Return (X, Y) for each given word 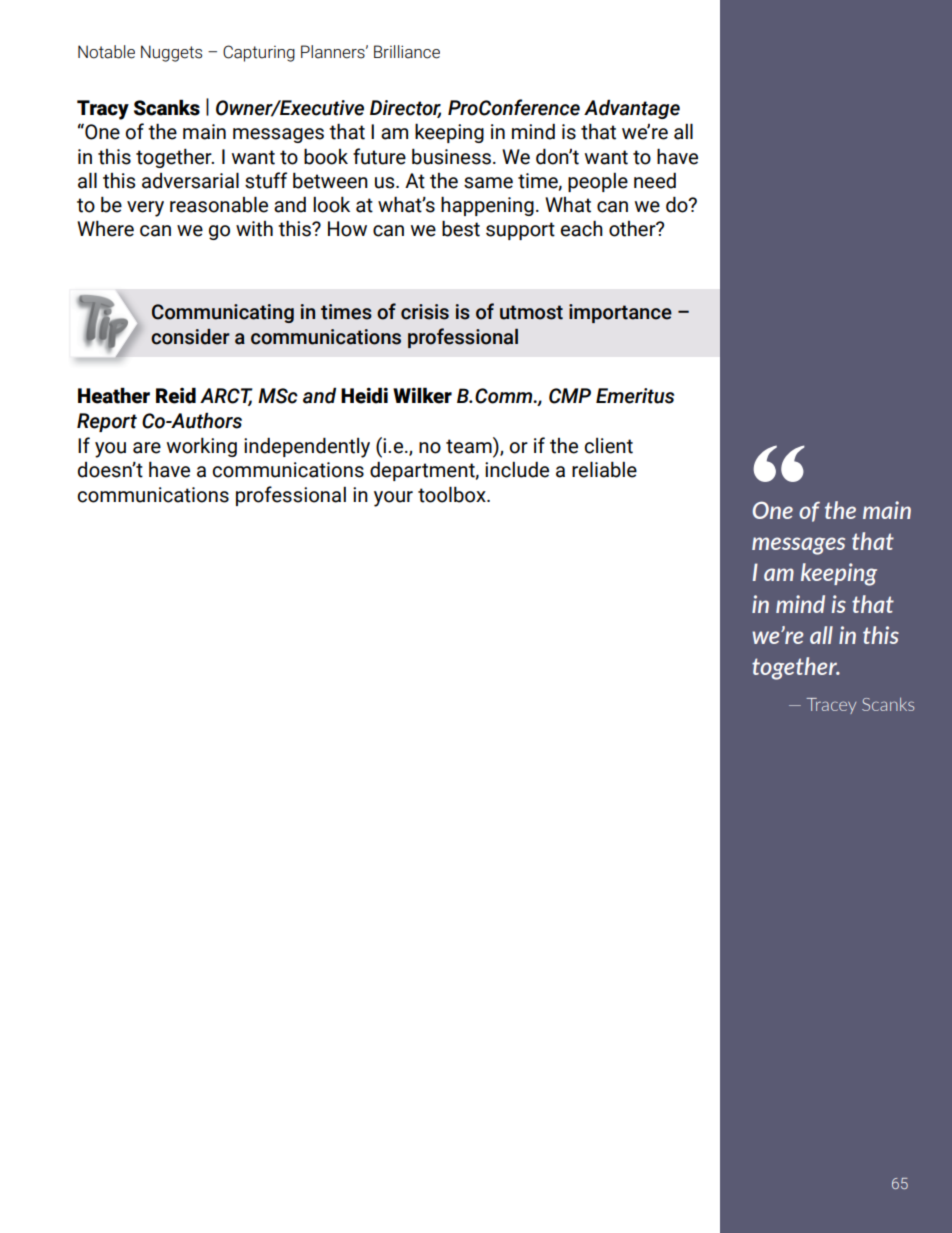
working (202, 447)
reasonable (219, 204)
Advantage (632, 109)
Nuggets (171, 53)
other (633, 229)
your (393, 499)
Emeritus (635, 396)
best (461, 228)
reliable (604, 469)
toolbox (453, 494)
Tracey (831, 706)
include (517, 469)
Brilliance (407, 52)
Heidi (364, 395)
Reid (176, 395)
